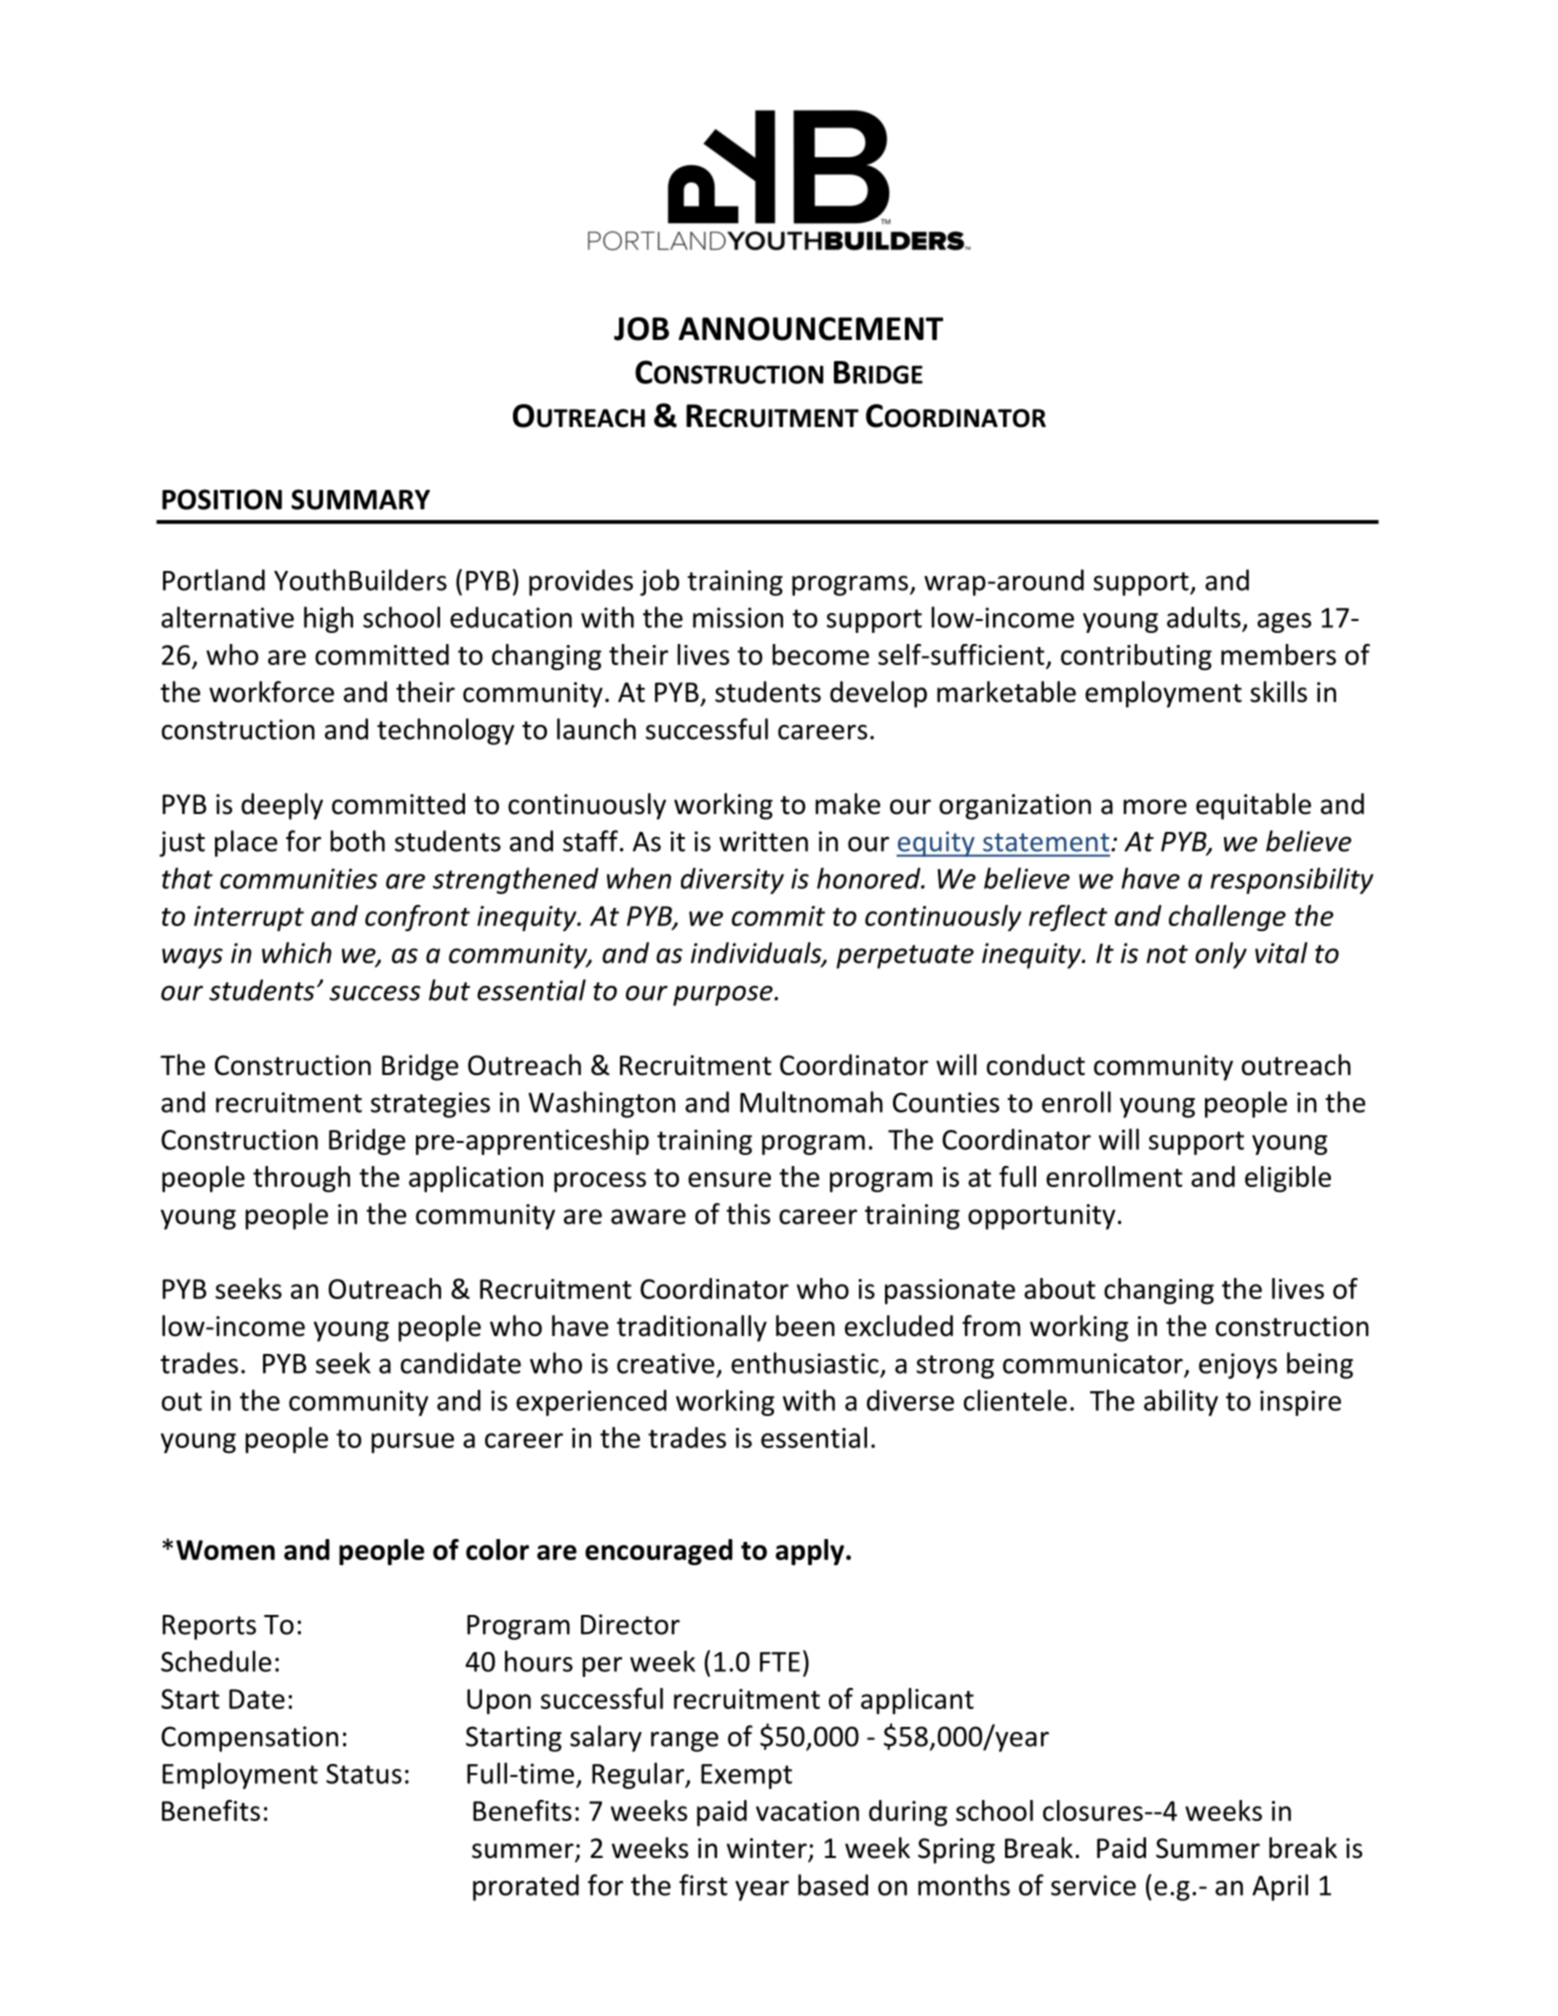 The image size is (1558, 2016). I want to click on adults, so click(1204, 617).
